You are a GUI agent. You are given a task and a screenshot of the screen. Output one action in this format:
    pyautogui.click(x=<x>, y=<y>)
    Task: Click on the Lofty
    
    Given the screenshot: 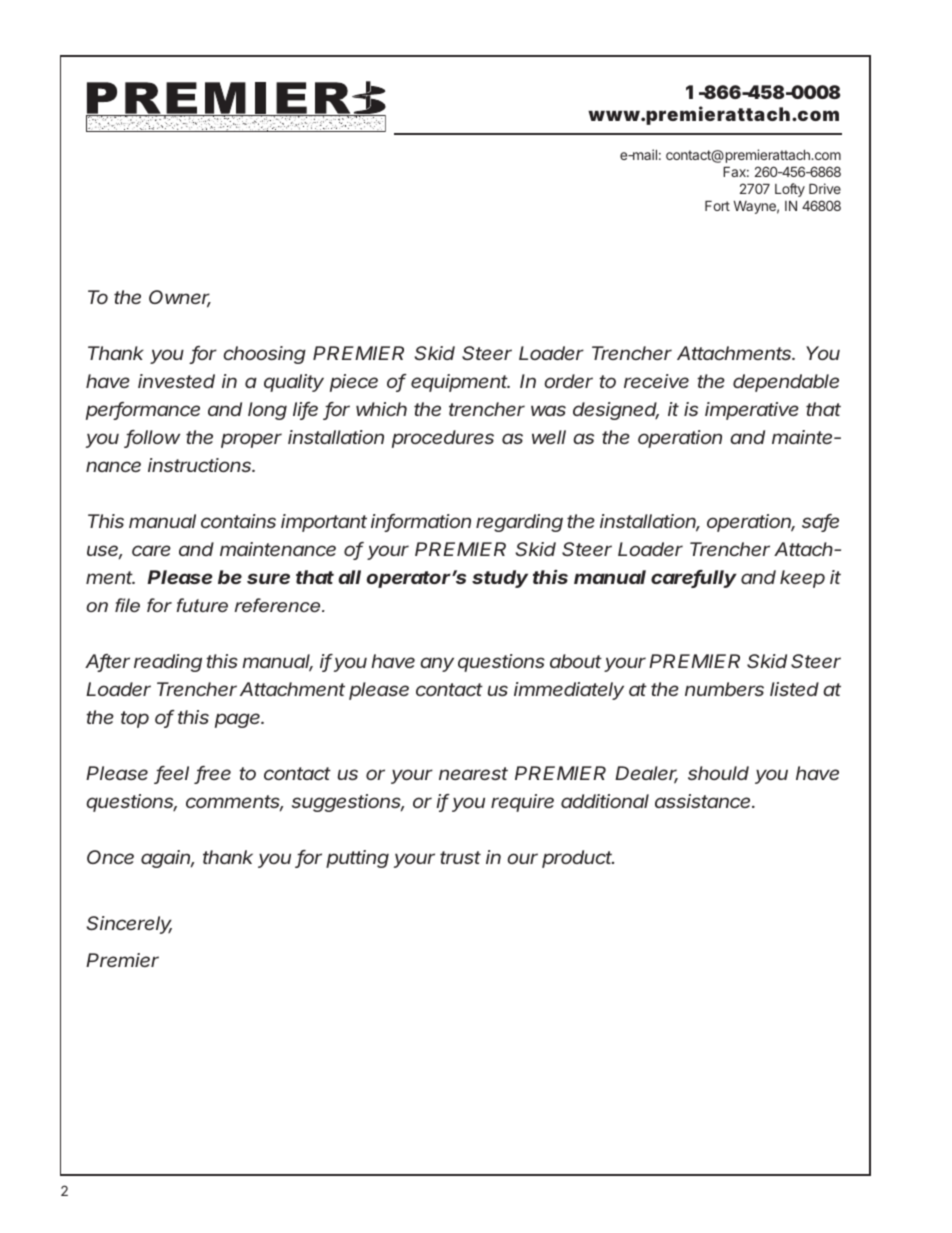 What is the action you would take?
    pyautogui.click(x=790, y=190)
